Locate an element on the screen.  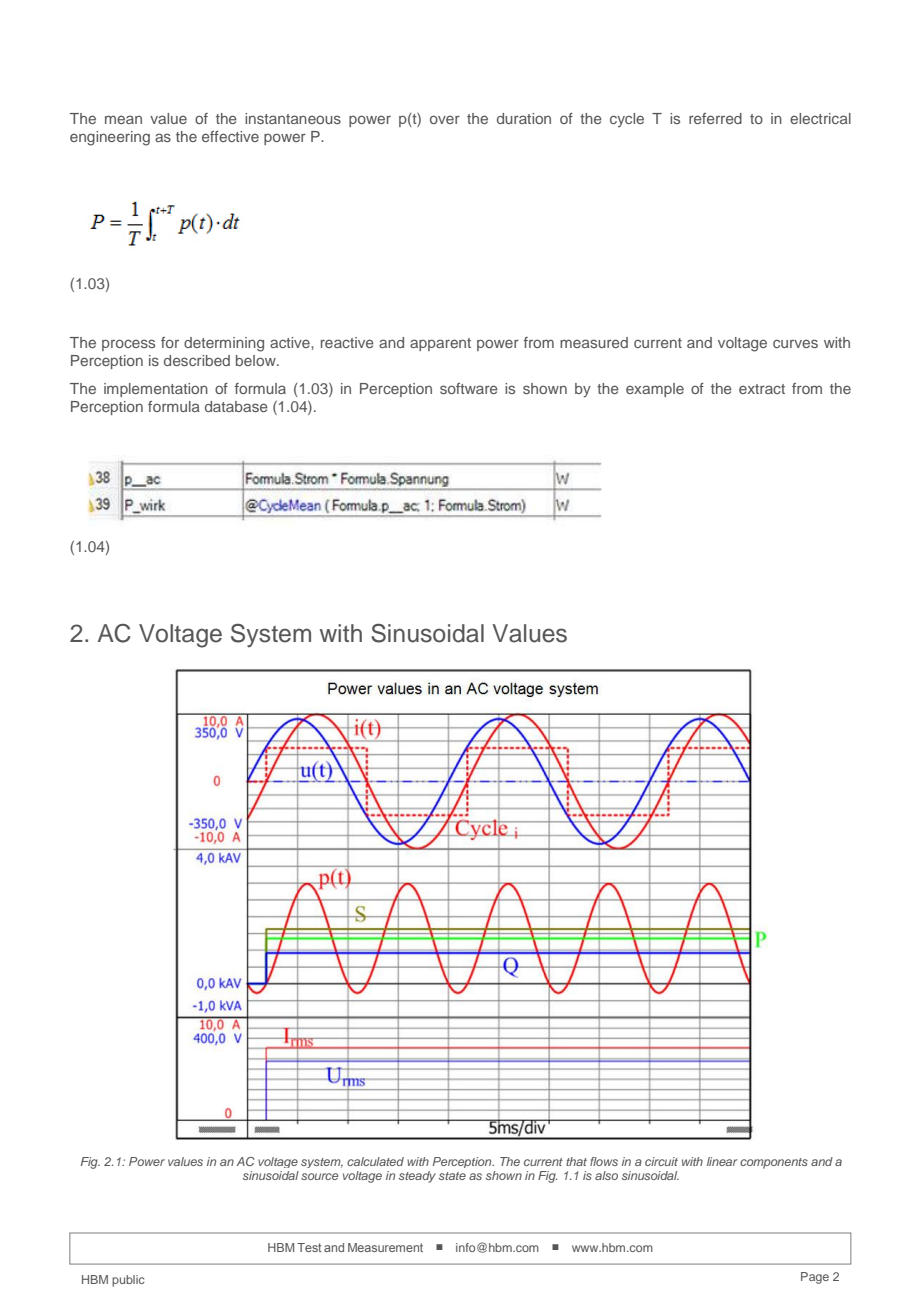
effective is located at coordinates (230, 136).
